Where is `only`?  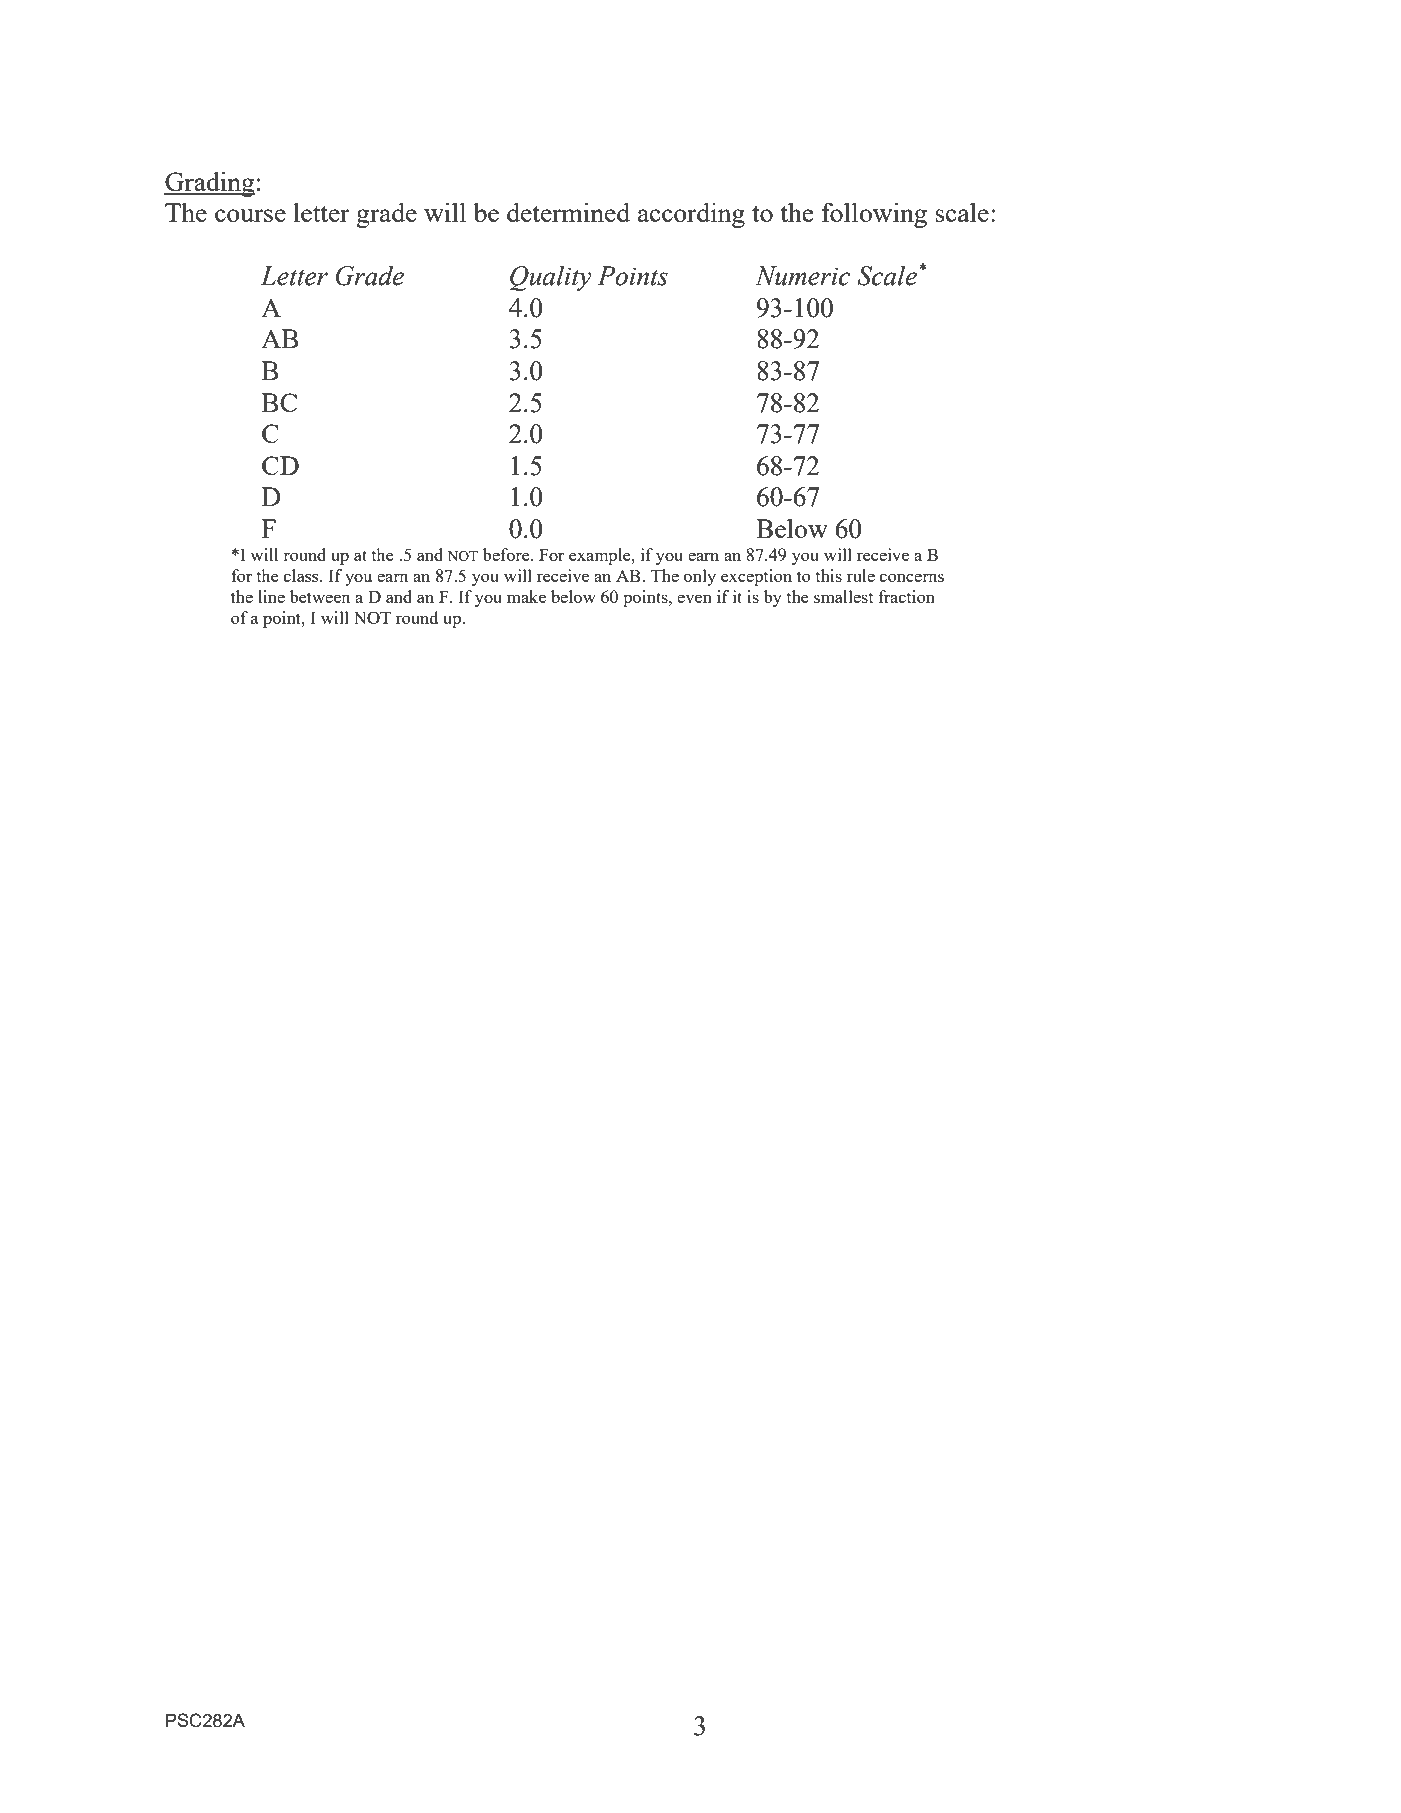 only is located at coordinates (700, 577).
